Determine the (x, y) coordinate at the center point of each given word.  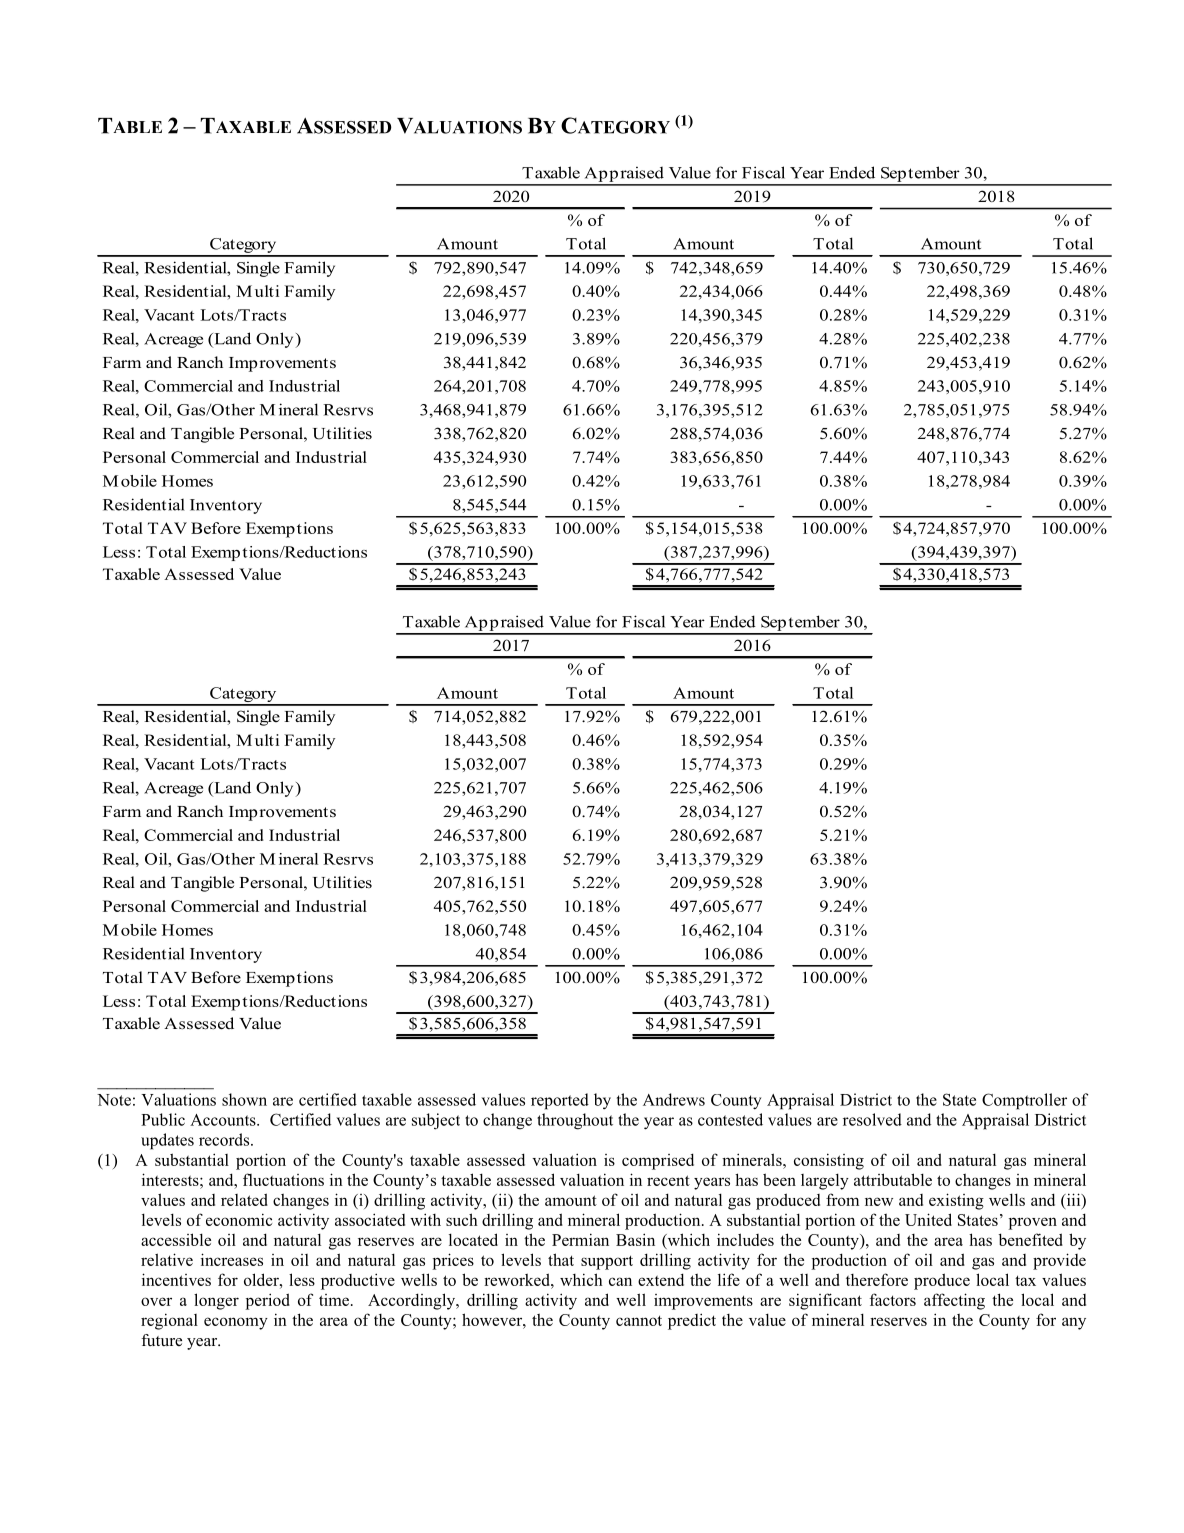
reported (560, 1101)
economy (236, 1323)
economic (239, 1219)
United (928, 1219)
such (462, 1219)
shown (244, 1099)
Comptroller (1024, 1101)
